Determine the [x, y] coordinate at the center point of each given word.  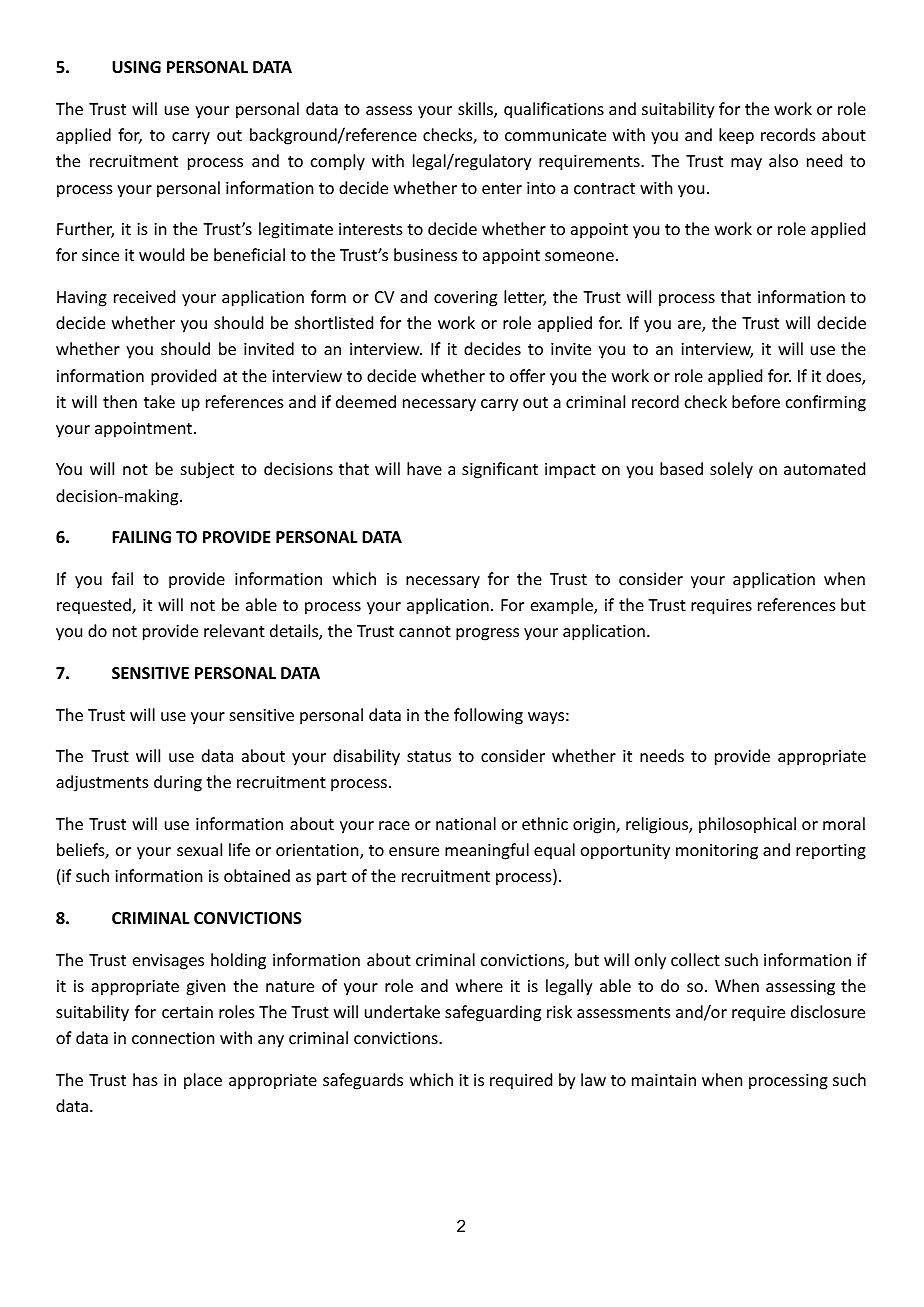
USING [136, 67]
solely [731, 470]
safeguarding [493, 1013]
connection [173, 1038]
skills [476, 110]
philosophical [747, 825]
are [690, 326]
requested [95, 606]
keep [736, 136]
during [178, 783]
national [466, 823]
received [144, 296]
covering [465, 299]
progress [487, 634]
